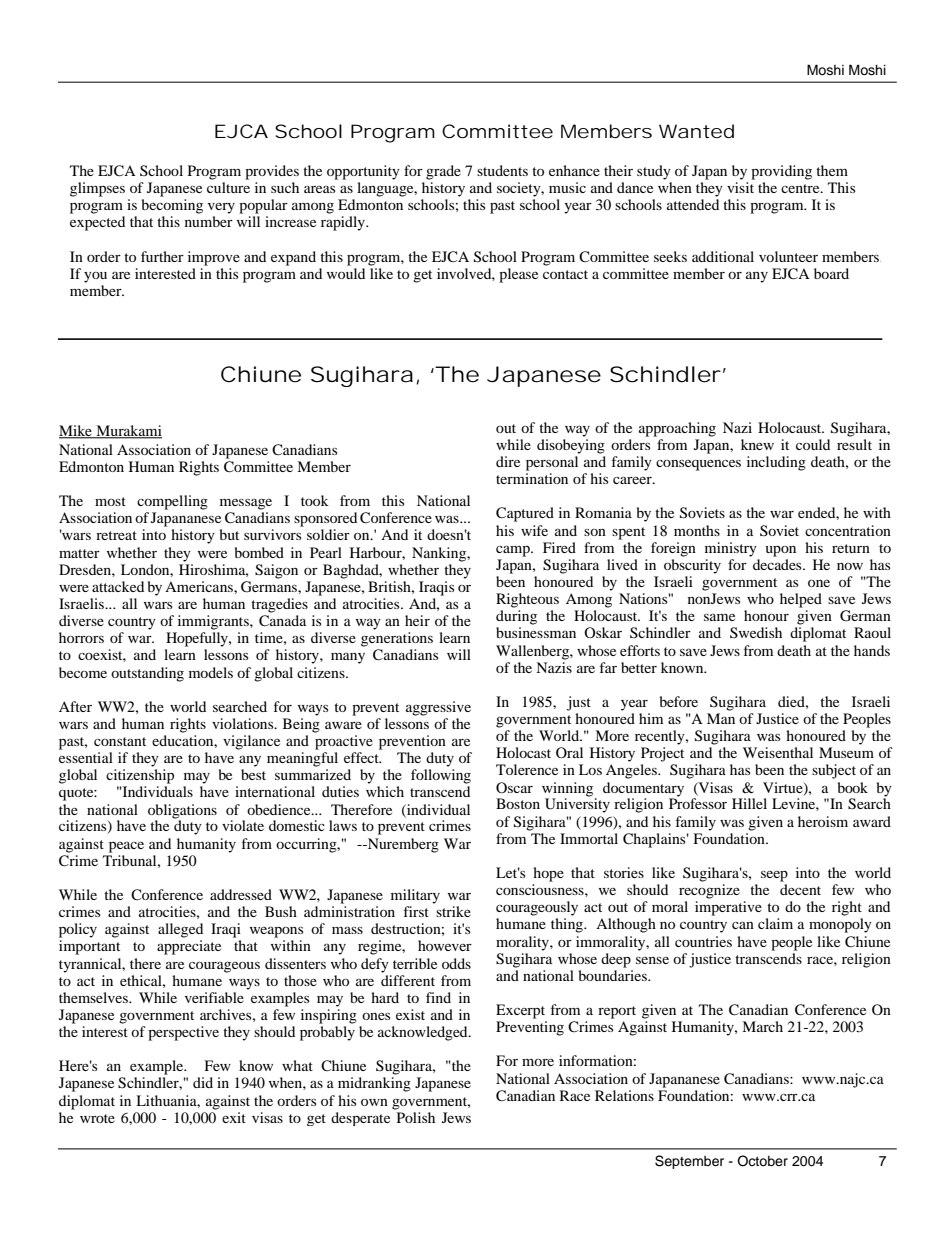 The width and height of the page is (952, 1233). What do you see at coordinates (147, 674) in the page?
I see `outstanding` at bounding box center [147, 674].
